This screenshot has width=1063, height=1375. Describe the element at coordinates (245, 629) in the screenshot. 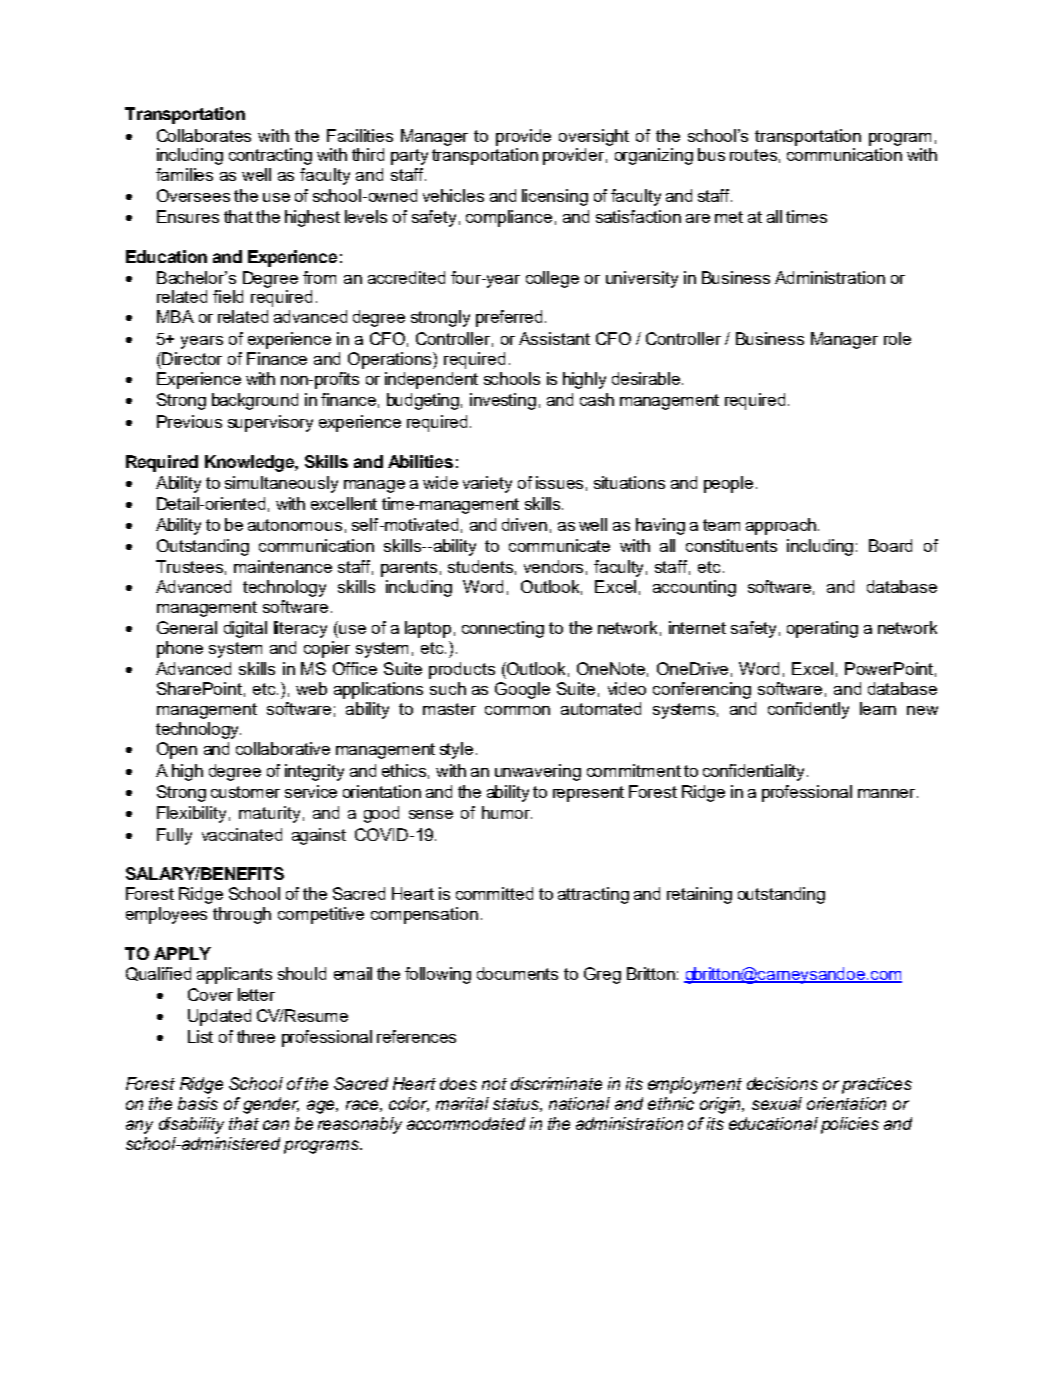

I see `digital` at that location.
